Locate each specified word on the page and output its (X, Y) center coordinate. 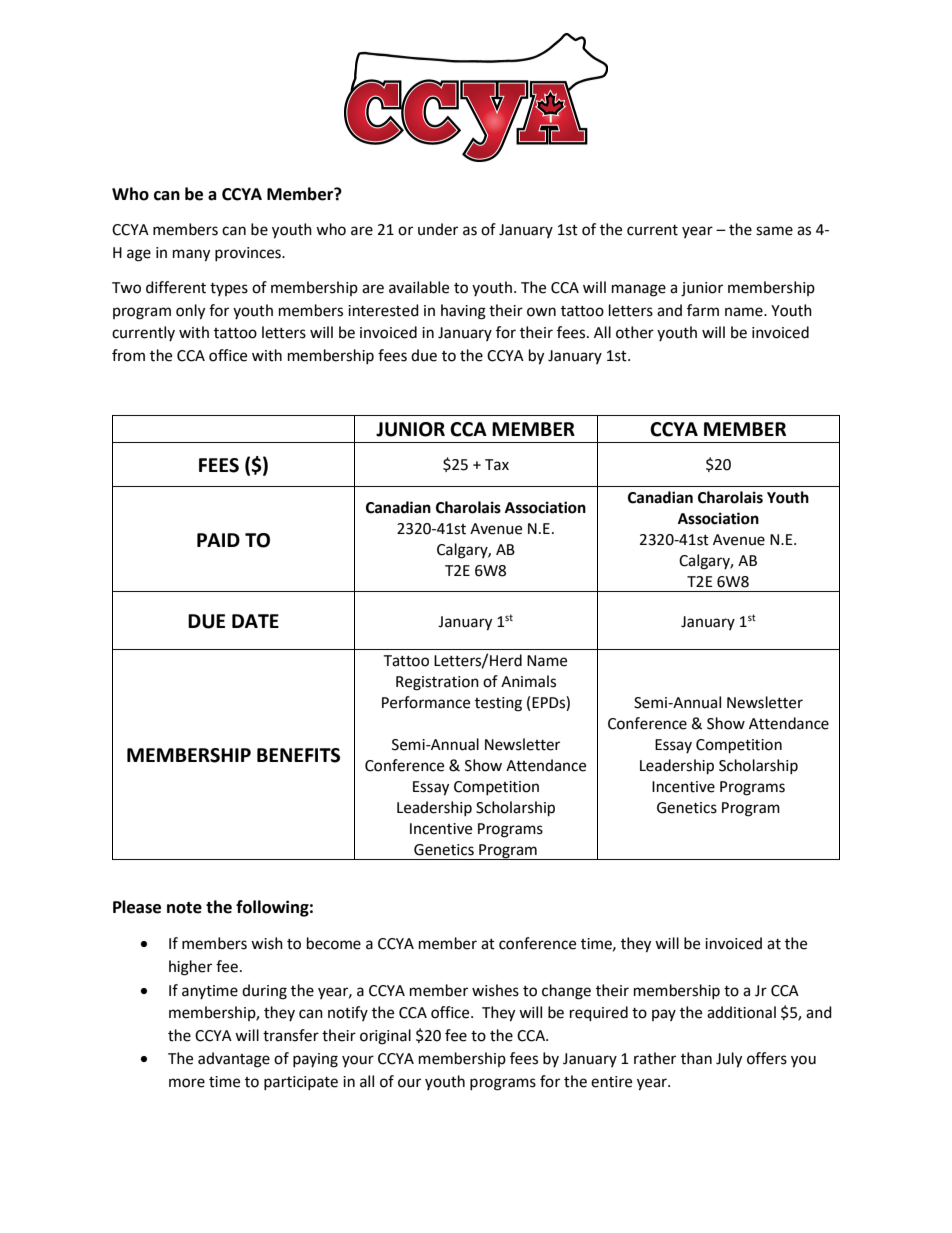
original (385, 1037)
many (191, 255)
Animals (528, 681)
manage (639, 290)
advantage (234, 1060)
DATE (255, 621)
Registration (437, 683)
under (438, 229)
